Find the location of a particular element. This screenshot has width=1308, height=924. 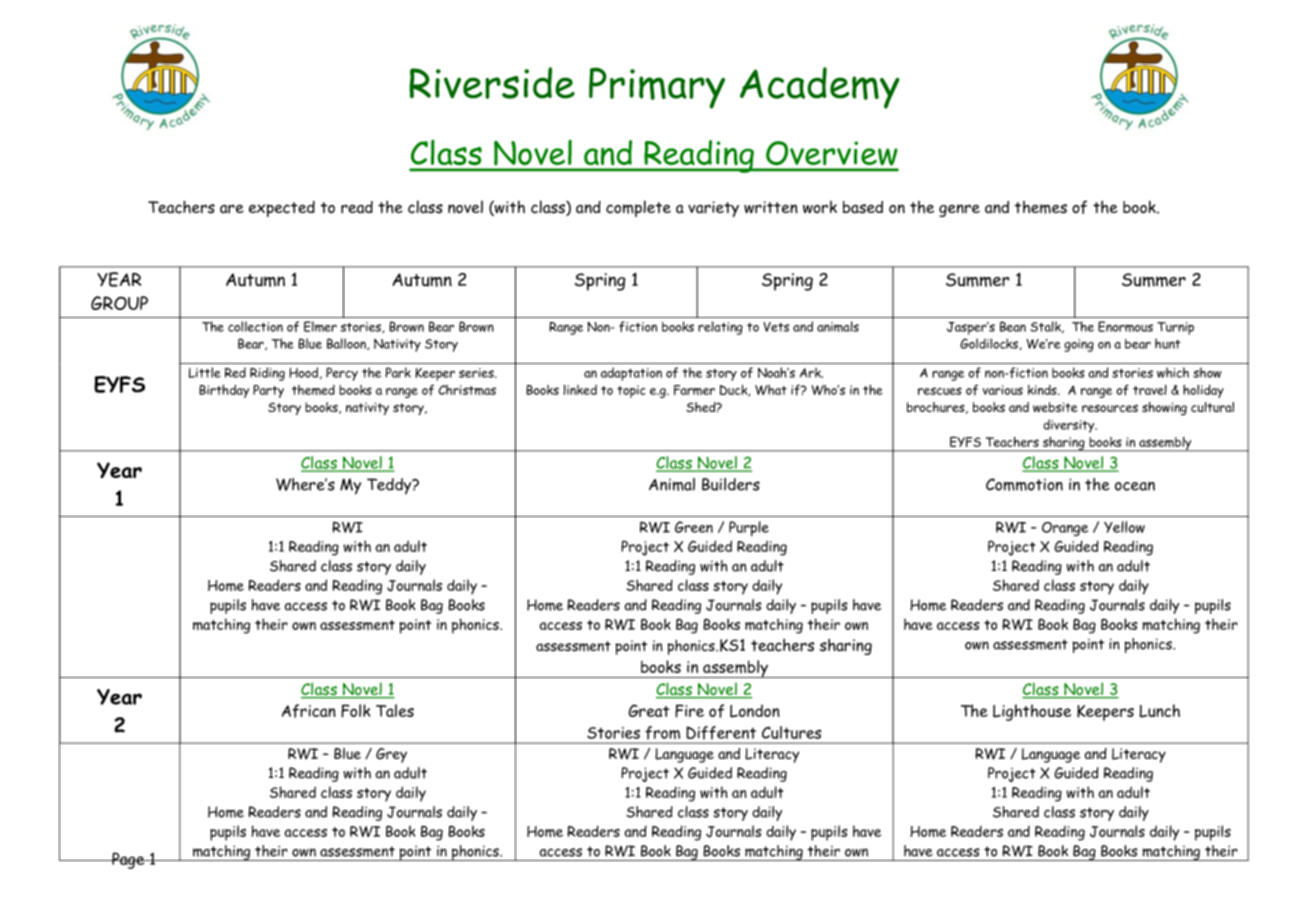

Page is located at coordinates (128, 860).
